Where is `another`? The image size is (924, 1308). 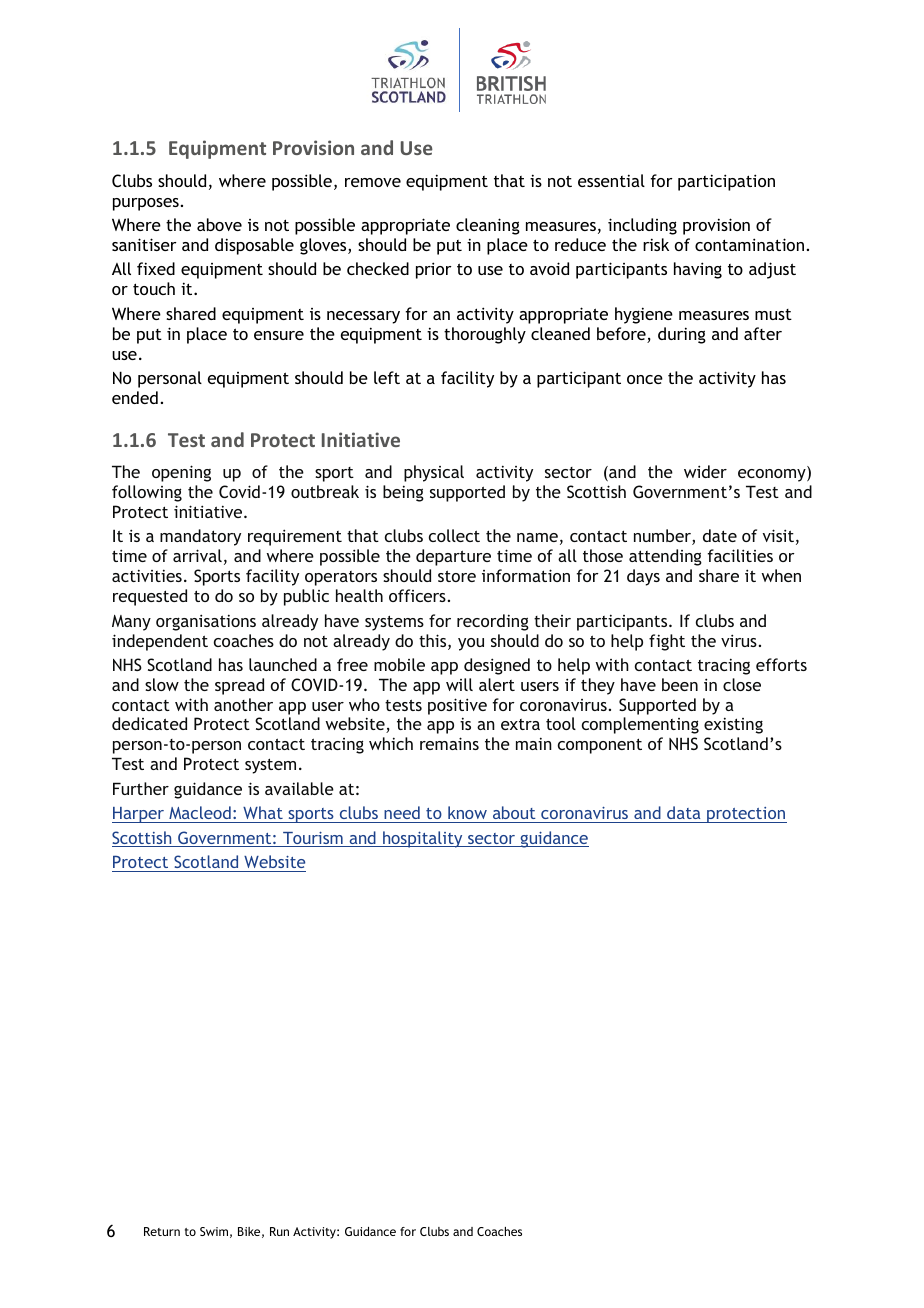
another is located at coordinates (243, 704).
